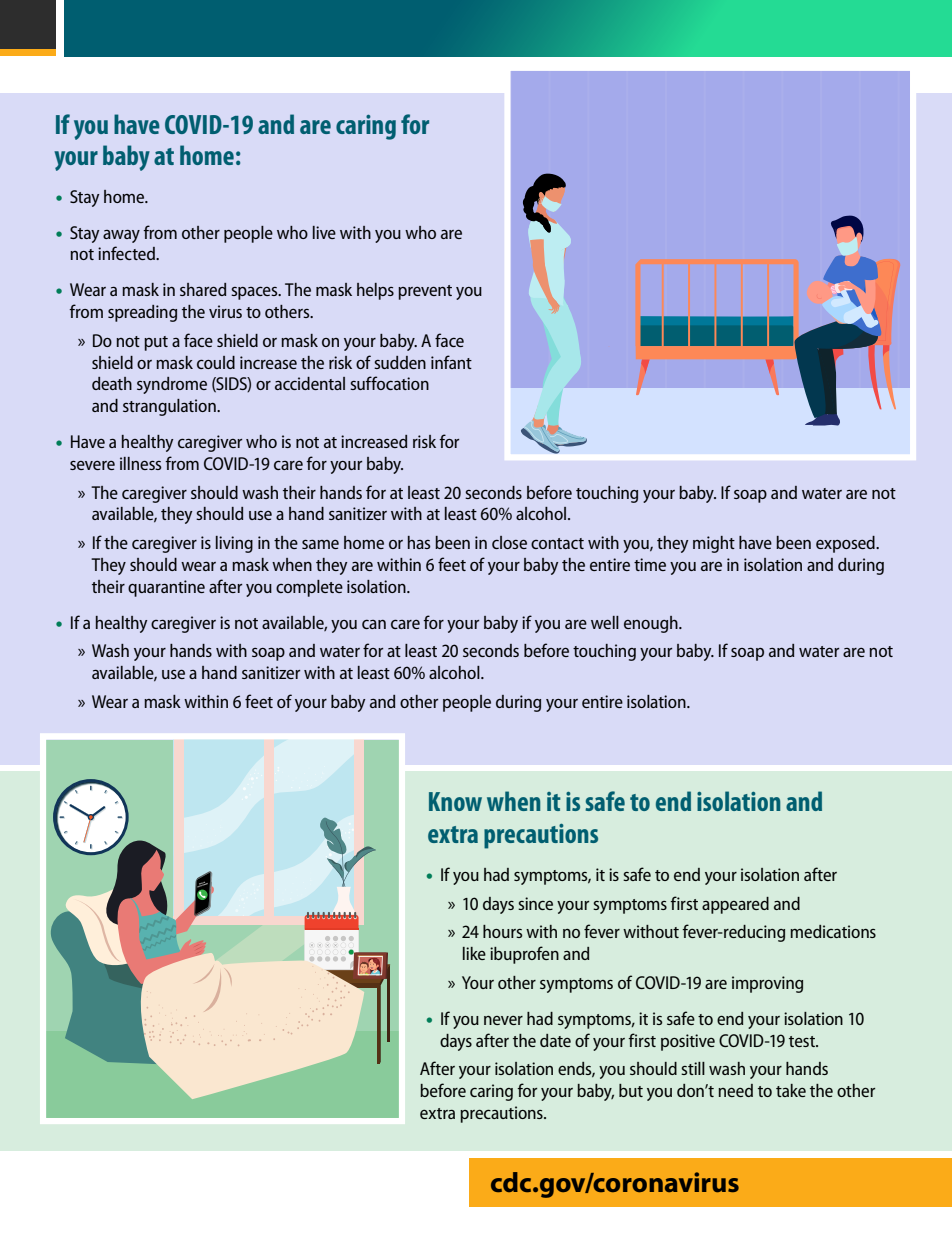 Image resolution: width=952 pixels, height=1233 pixels. I want to click on date, so click(555, 1040).
